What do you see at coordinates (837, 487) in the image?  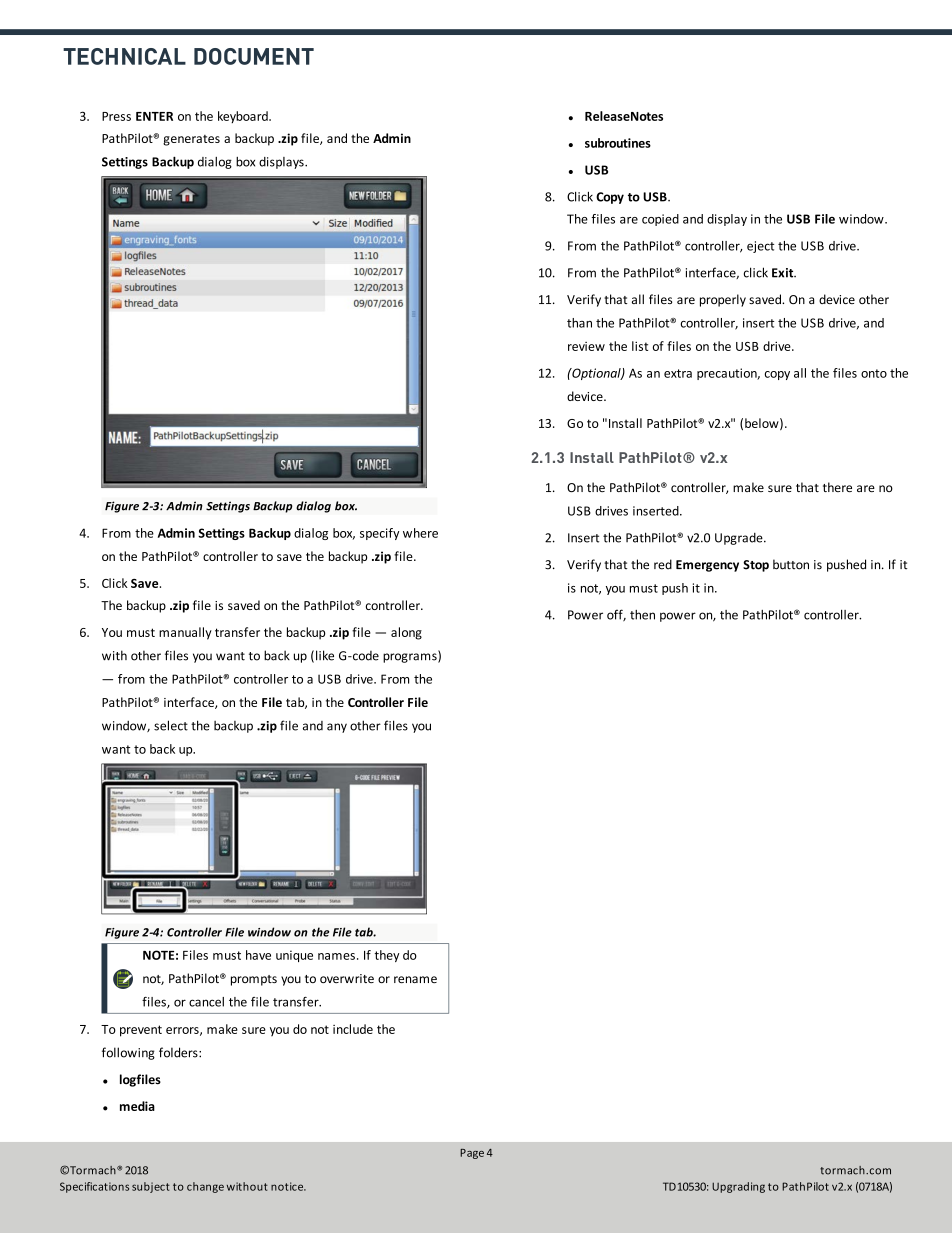 I see `there` at bounding box center [837, 487].
